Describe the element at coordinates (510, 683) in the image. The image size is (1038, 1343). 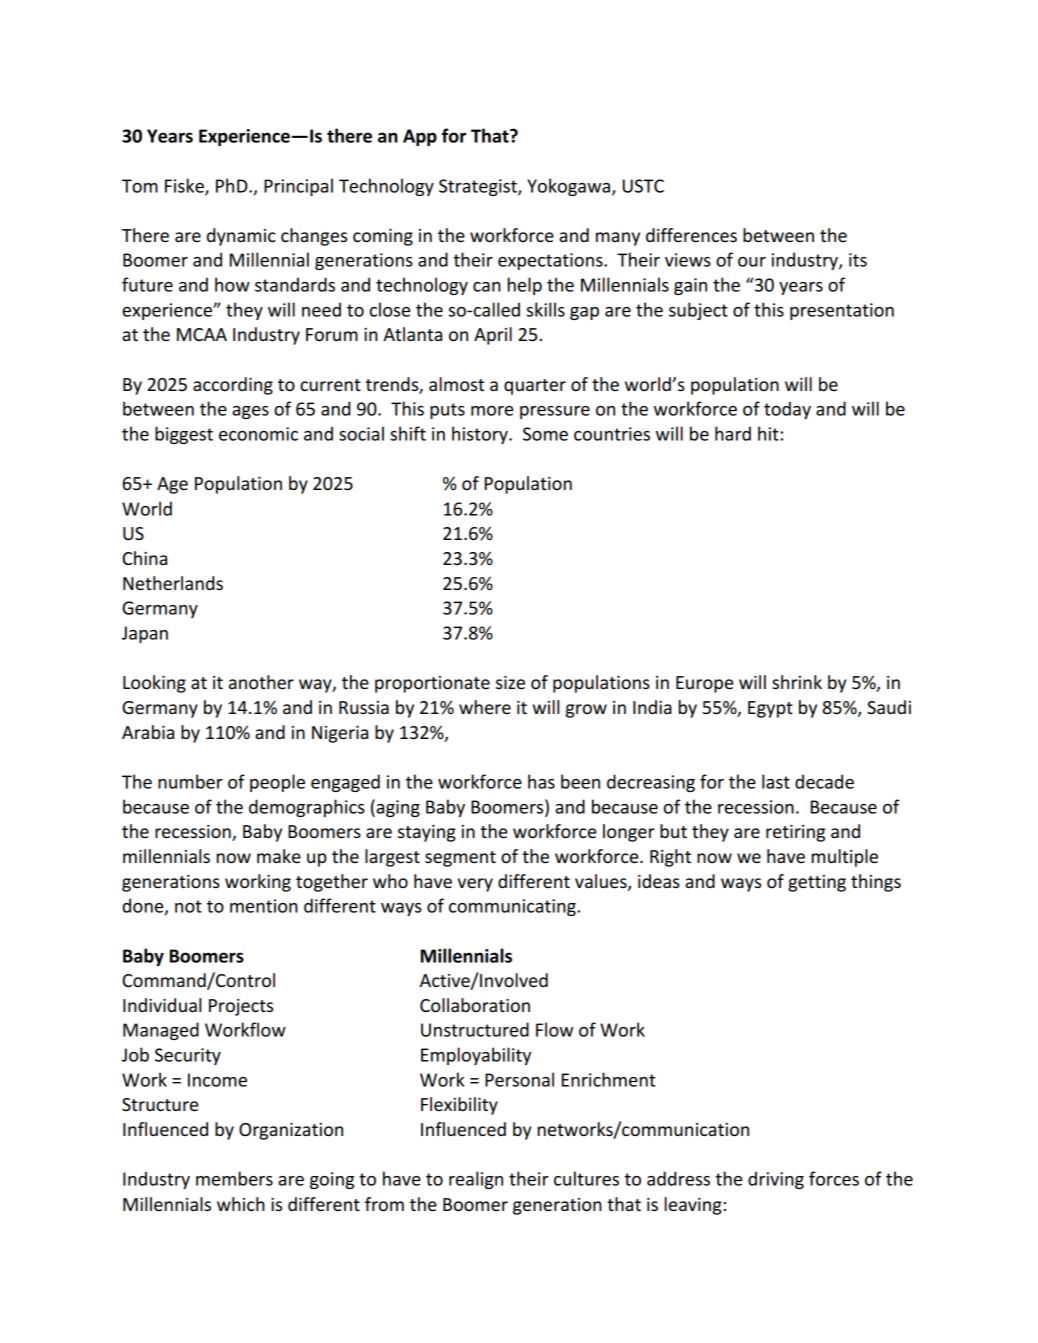
I see `size` at that location.
